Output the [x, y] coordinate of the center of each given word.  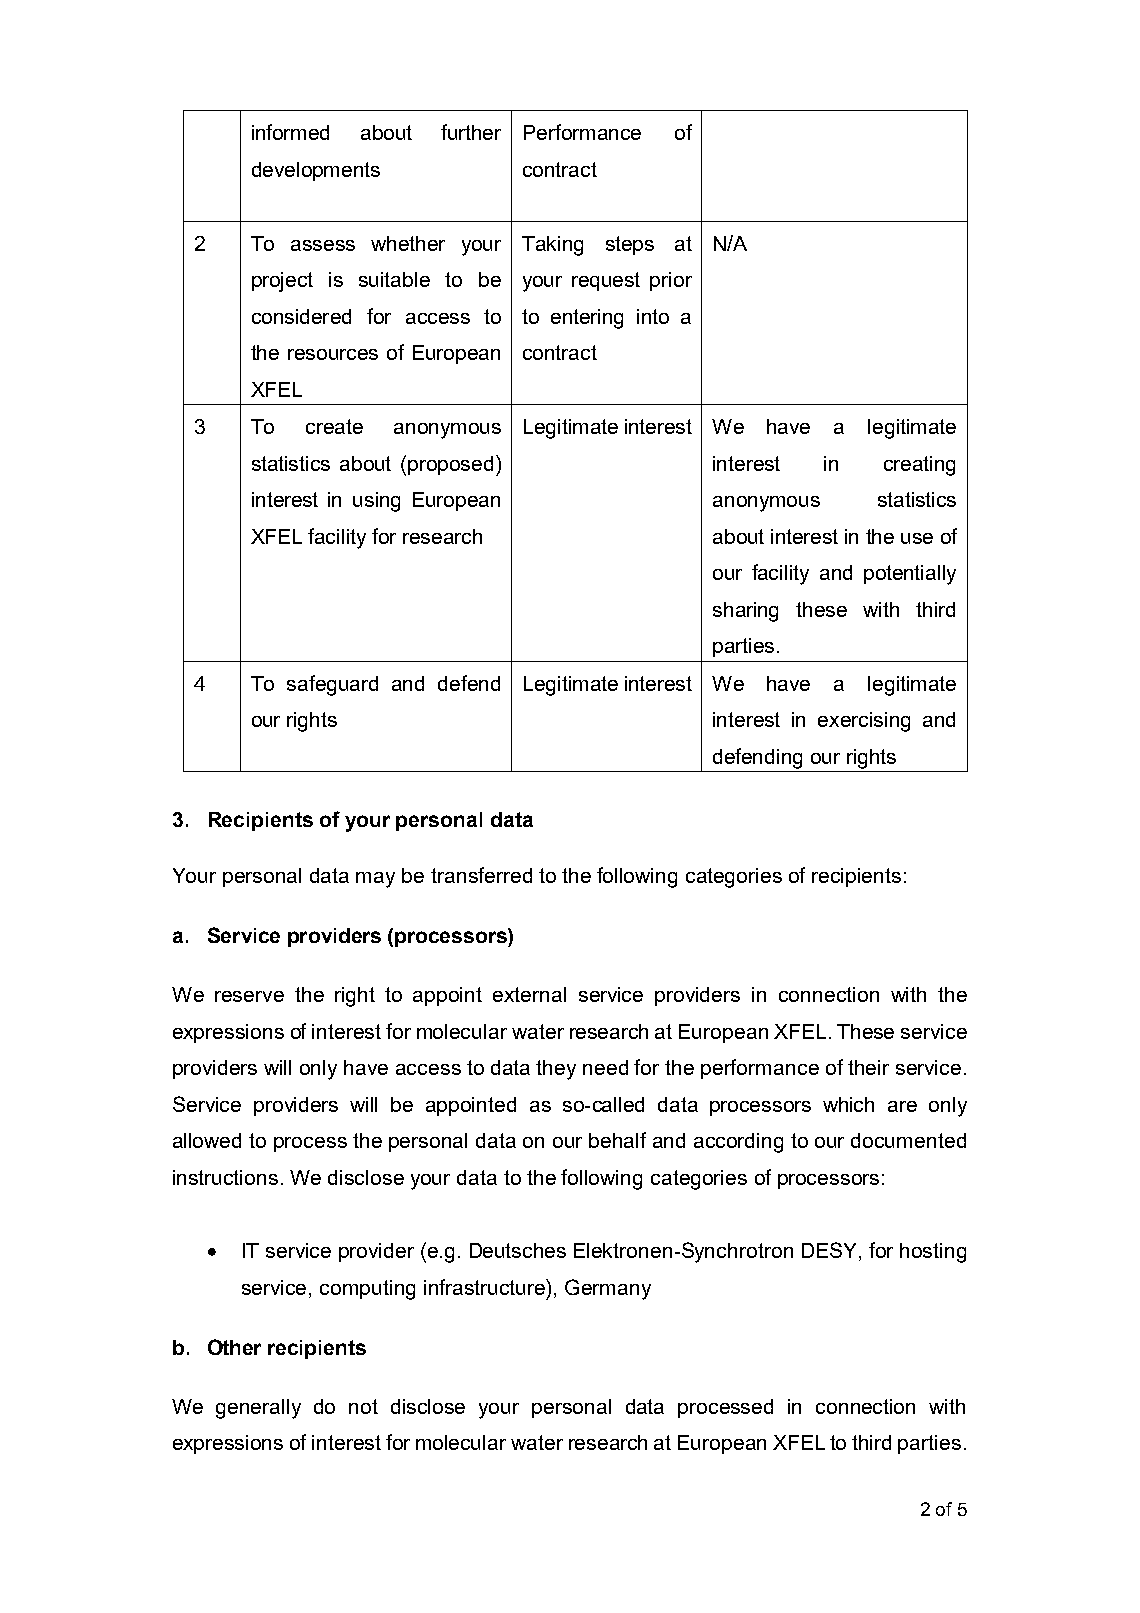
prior [671, 281]
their [868, 1067]
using [376, 502]
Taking [552, 246]
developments [316, 171]
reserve [249, 996]
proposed [450, 465]
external [529, 994]
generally [258, 1409]
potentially [910, 575]
